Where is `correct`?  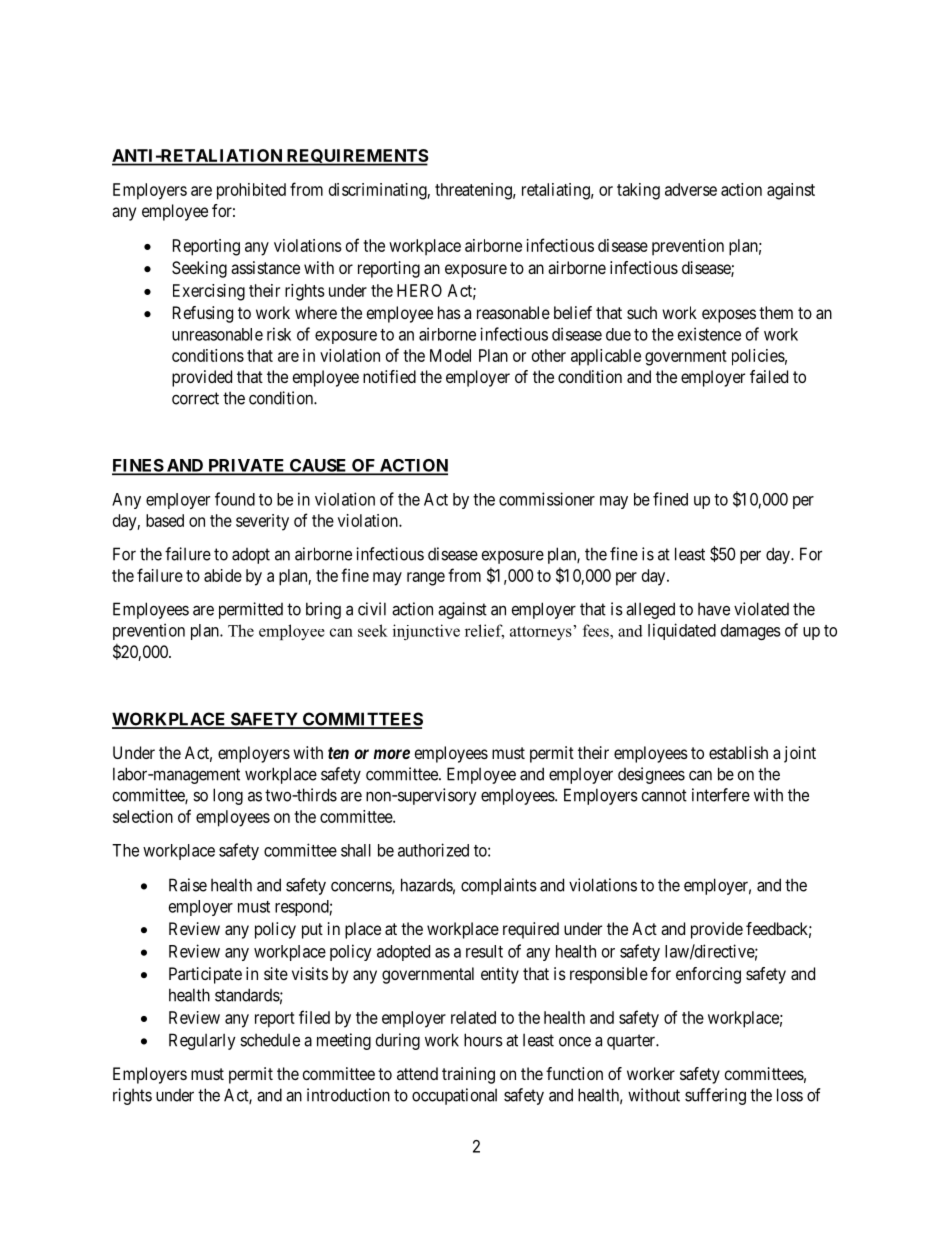
correct is located at coordinates (195, 398).
